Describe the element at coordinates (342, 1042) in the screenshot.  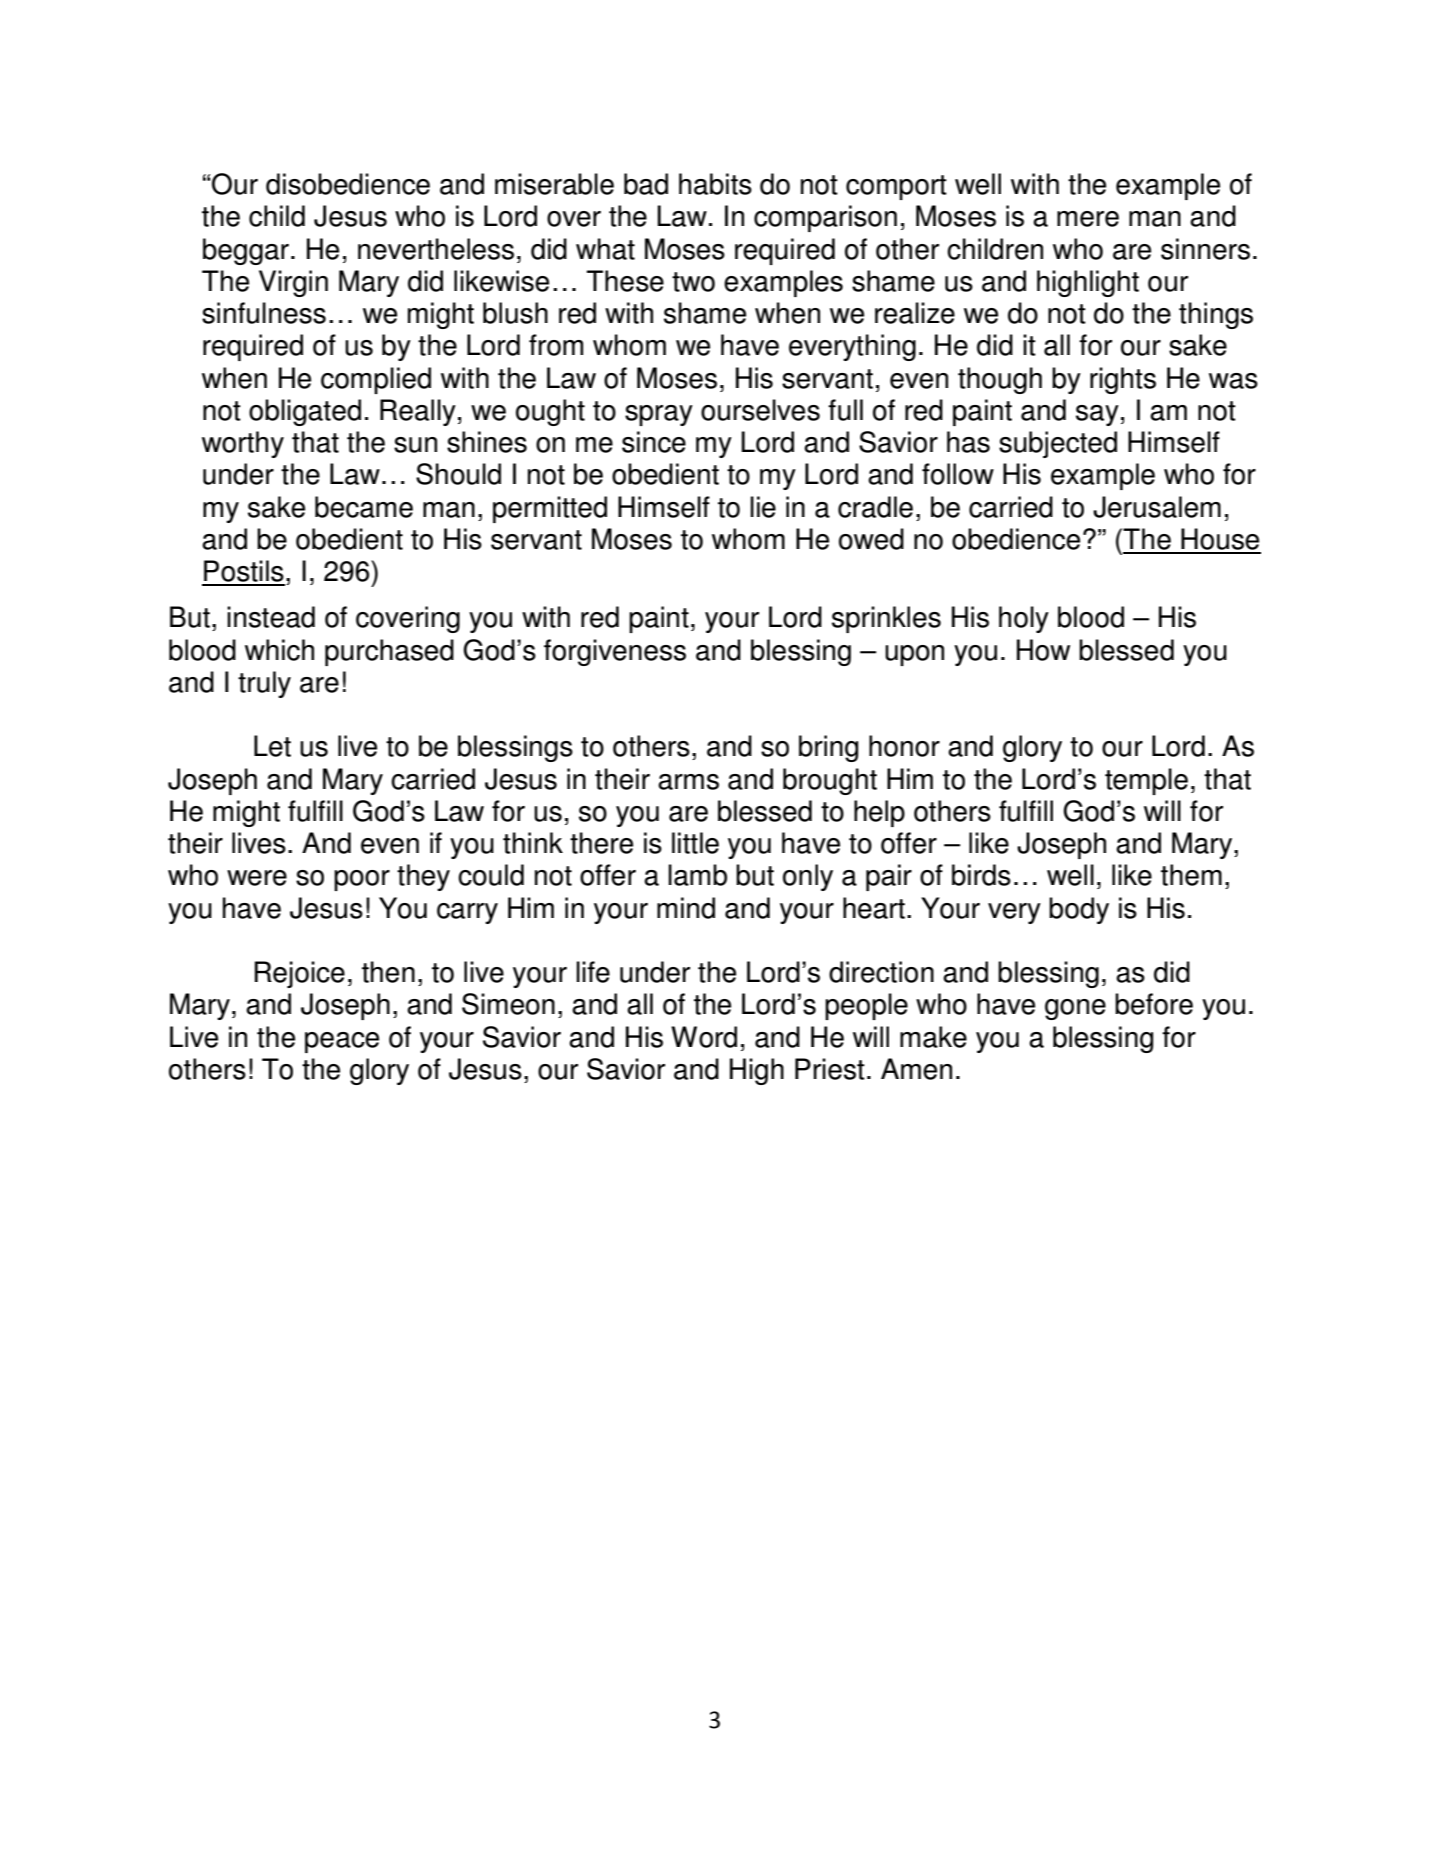
I see `peace` at that location.
